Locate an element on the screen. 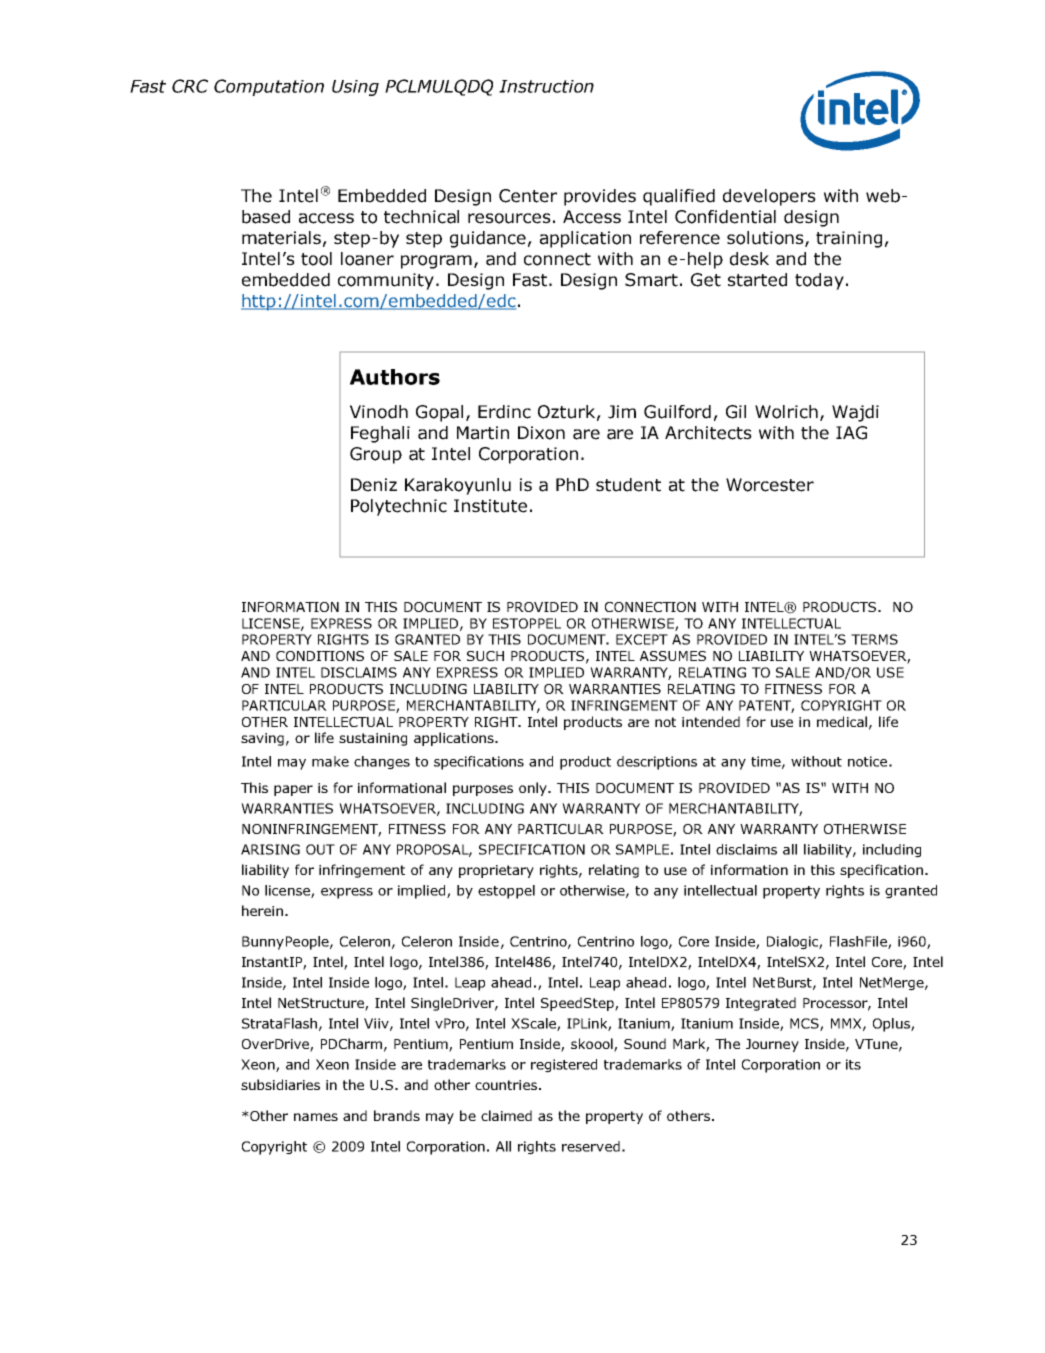 The width and height of the screenshot is (1045, 1353). Instruction is located at coordinates (546, 86).
